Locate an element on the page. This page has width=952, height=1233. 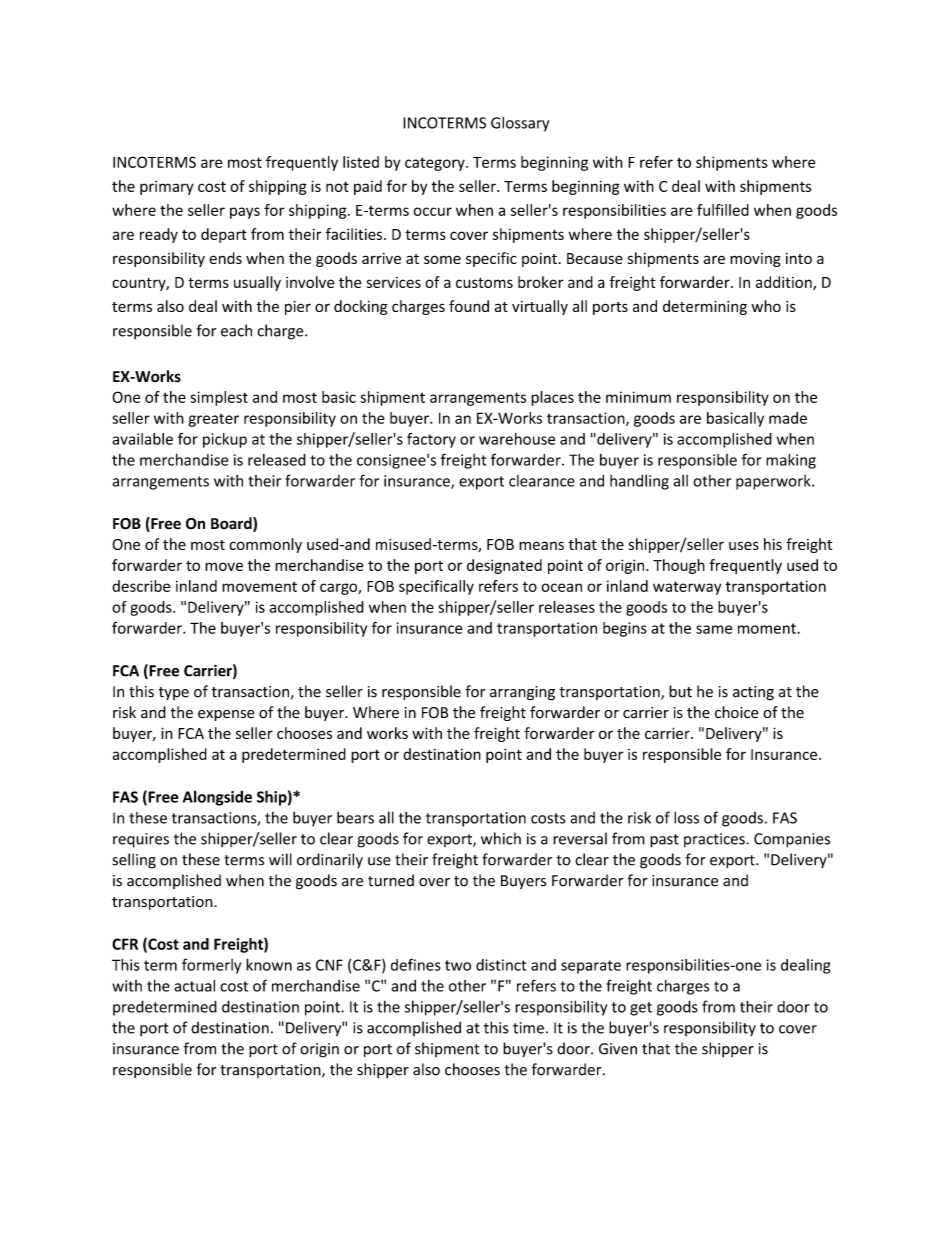
category is located at coordinates (436, 164).
